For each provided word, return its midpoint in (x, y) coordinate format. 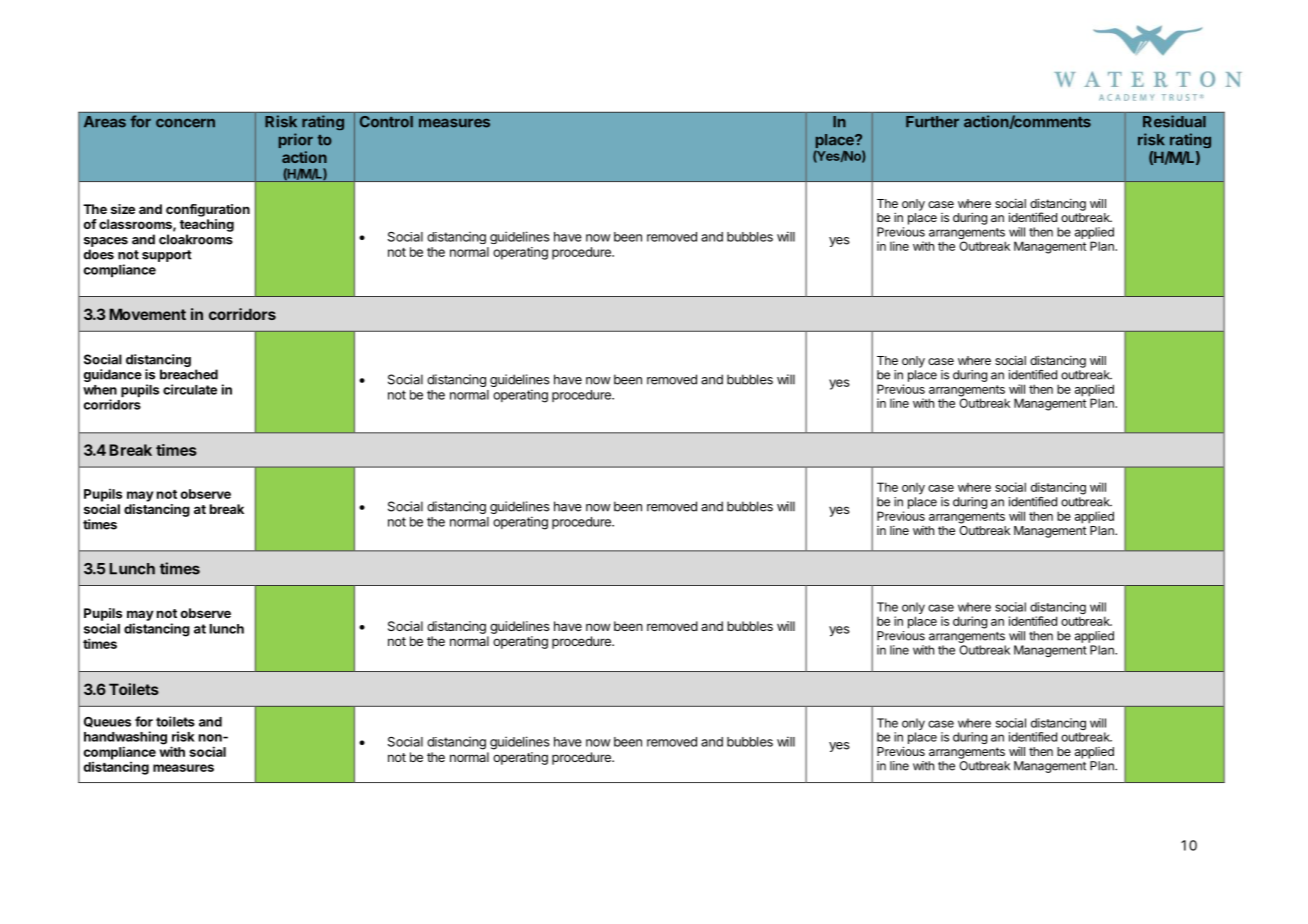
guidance (112, 375)
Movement (148, 314)
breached (189, 374)
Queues (107, 722)
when (100, 390)
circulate (190, 389)
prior (296, 140)
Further (932, 122)
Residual (1174, 121)
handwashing (125, 739)
